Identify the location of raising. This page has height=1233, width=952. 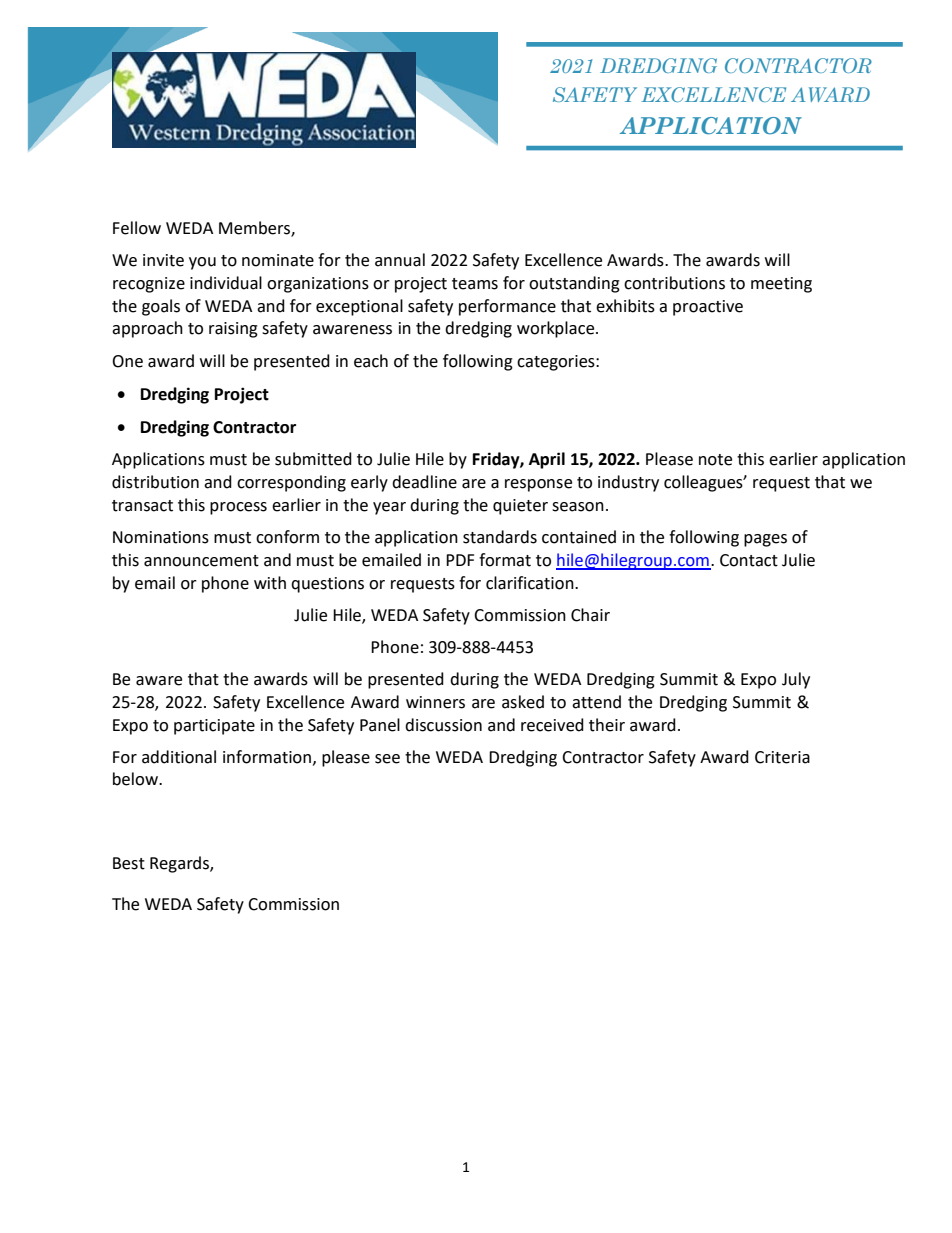
(233, 330).
